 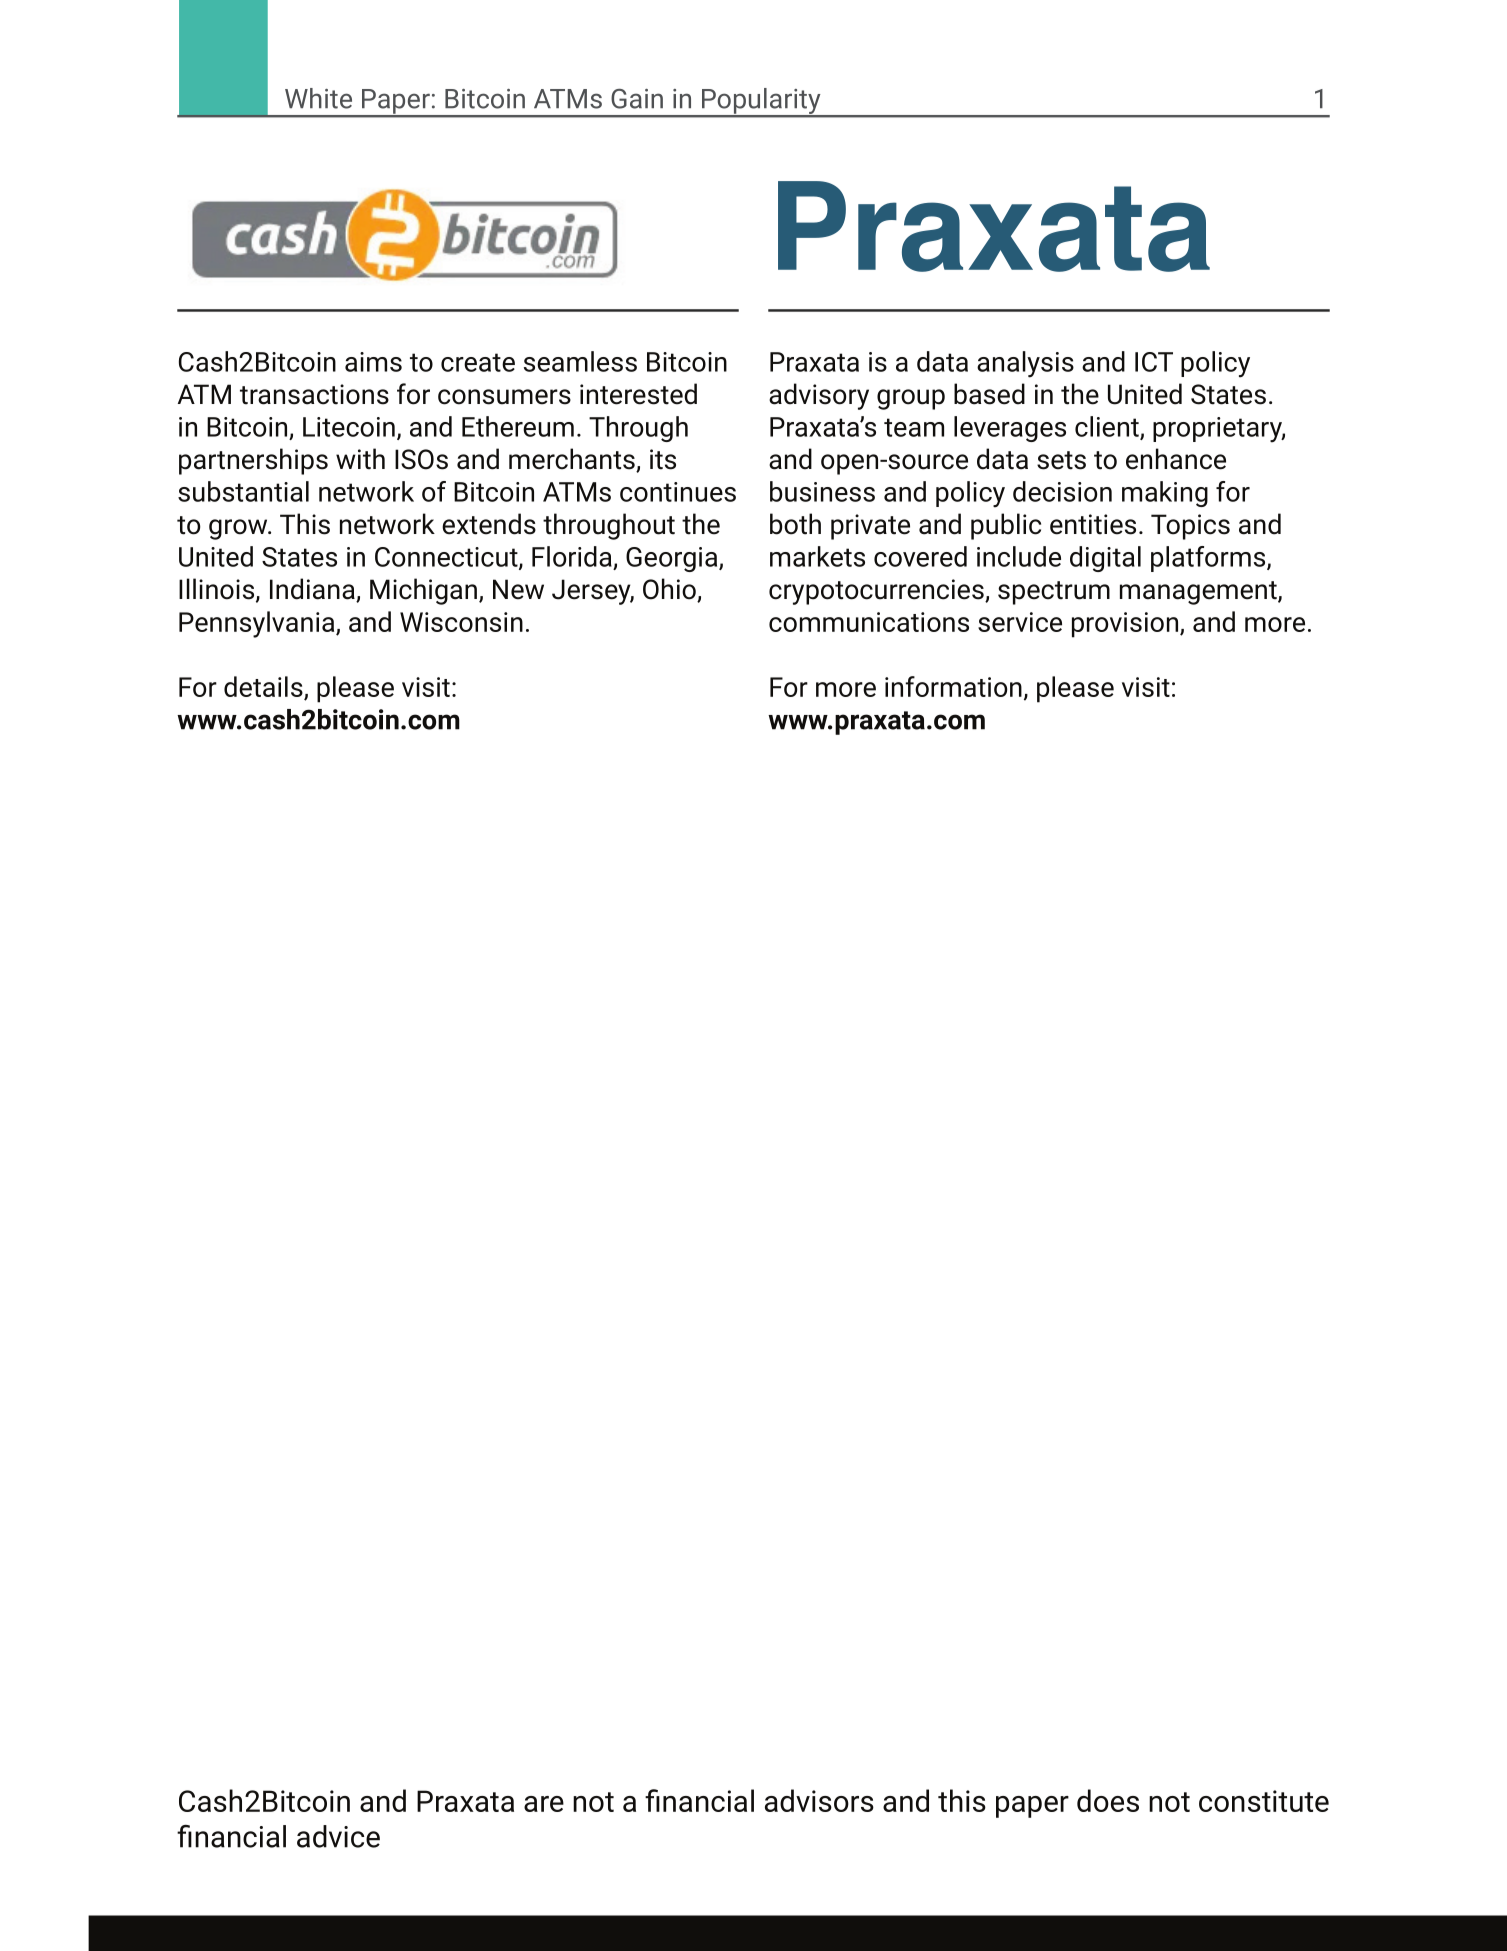 I want to click on ICT, so click(x=1154, y=362).
